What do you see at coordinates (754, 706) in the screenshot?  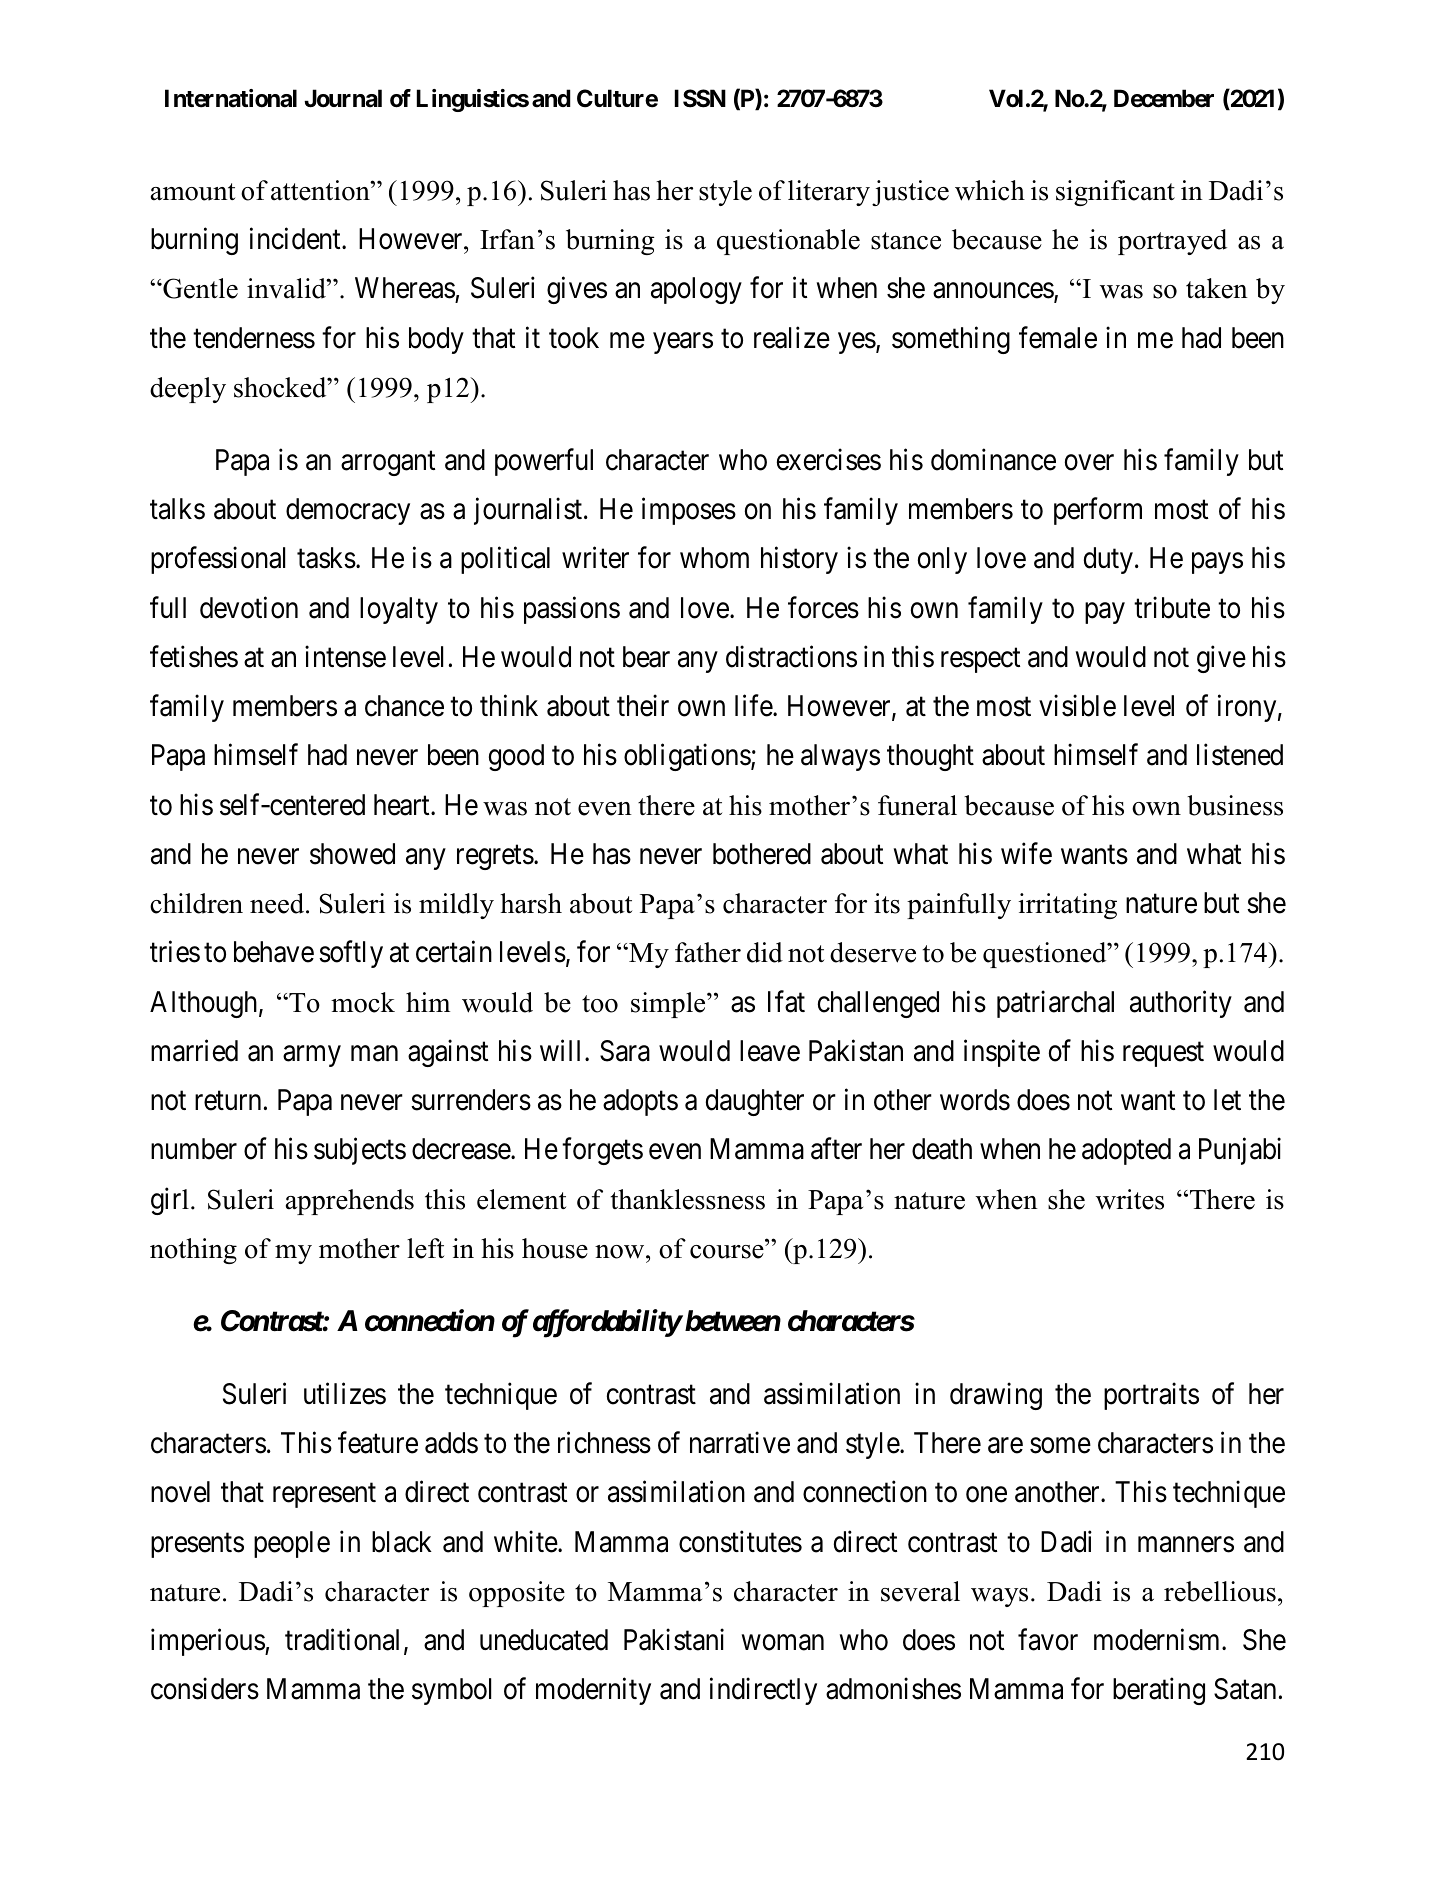 I see `life` at bounding box center [754, 706].
